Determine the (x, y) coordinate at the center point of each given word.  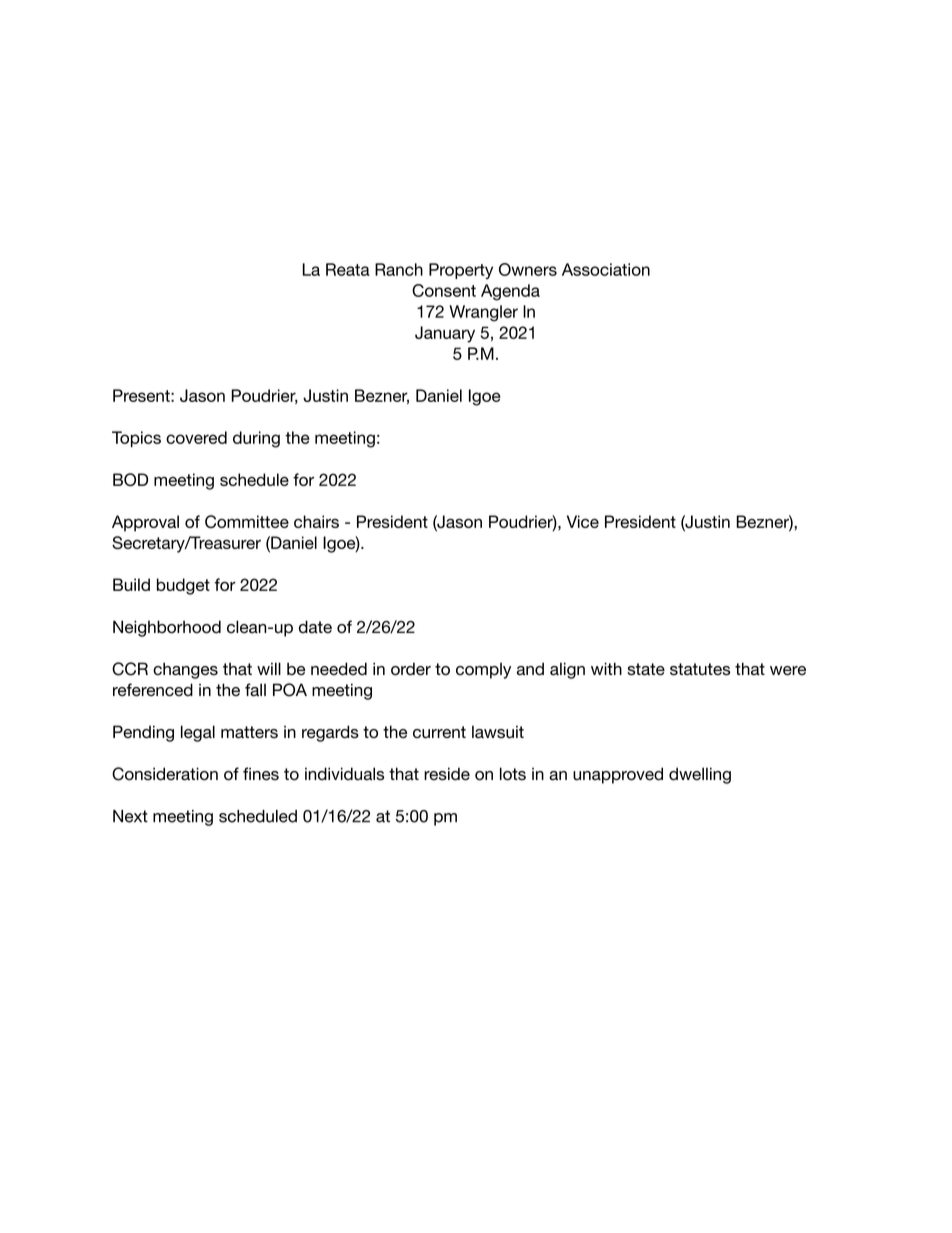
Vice (583, 521)
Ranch (399, 269)
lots (513, 774)
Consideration (165, 774)
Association (606, 269)
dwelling (700, 775)
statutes (700, 669)
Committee (247, 521)
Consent (444, 290)
